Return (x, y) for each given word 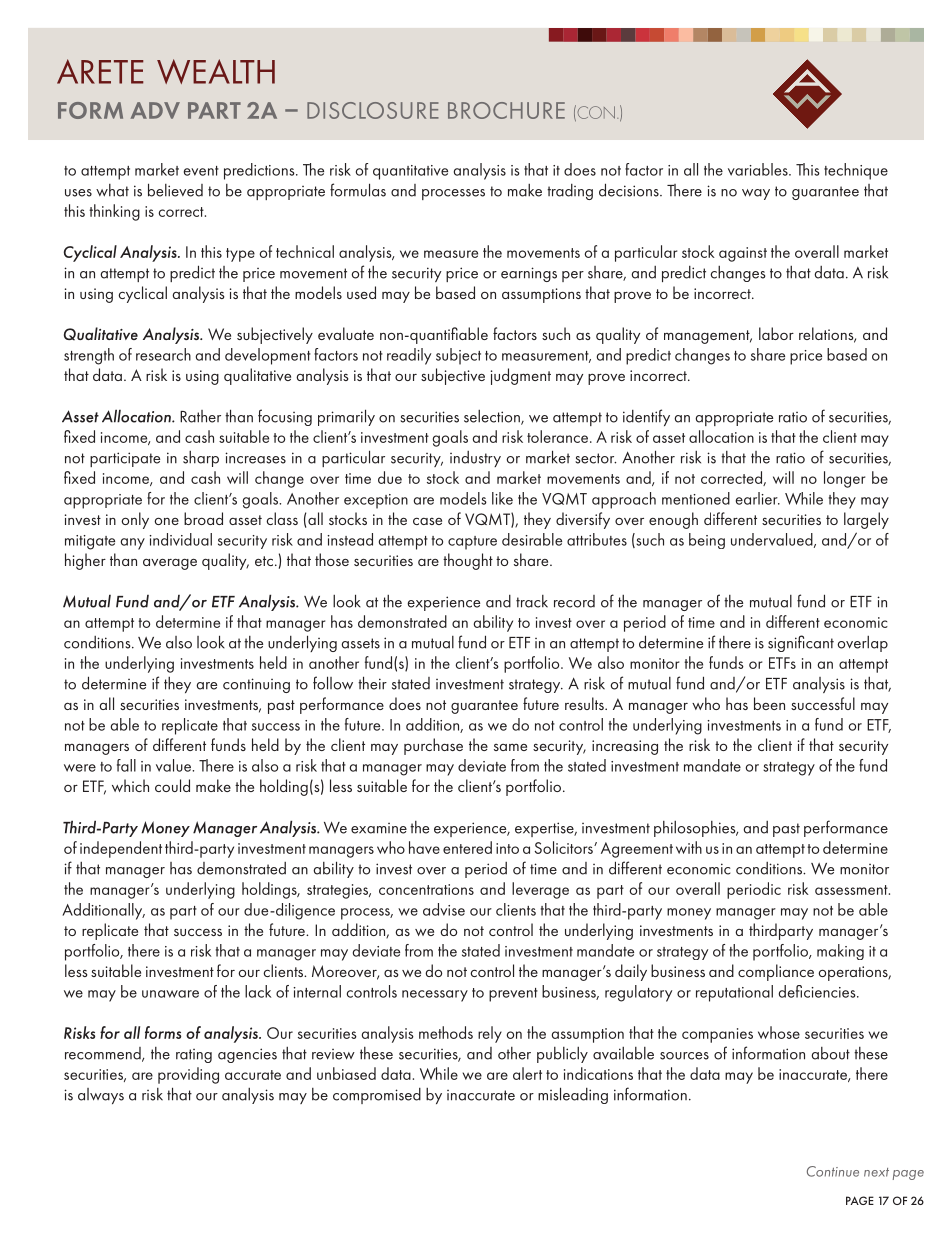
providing (188, 1075)
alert (527, 1073)
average (170, 564)
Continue (833, 1171)
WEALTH (216, 71)
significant (801, 643)
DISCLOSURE (373, 110)
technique (856, 171)
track (532, 601)
